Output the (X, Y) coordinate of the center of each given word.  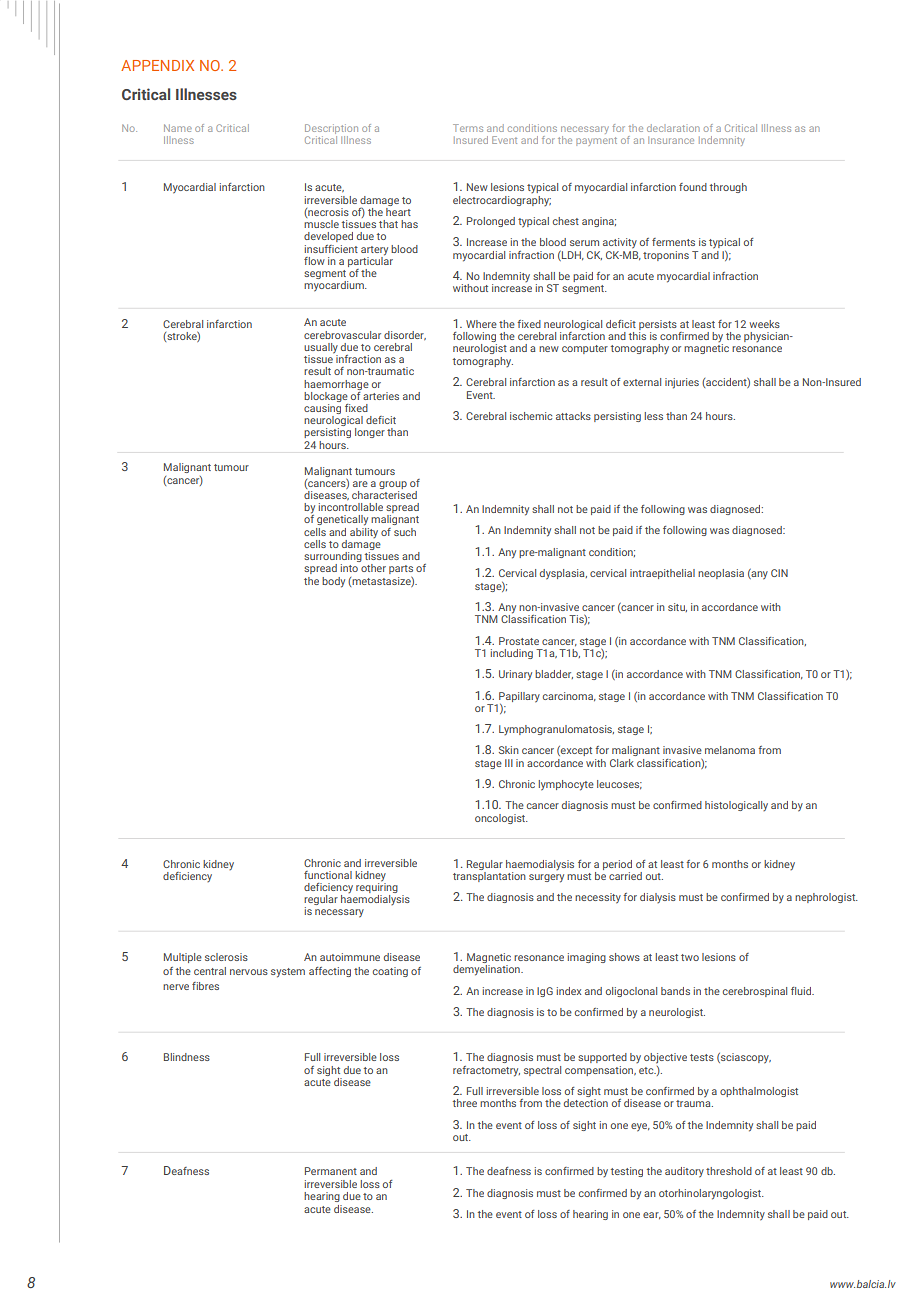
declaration (673, 128)
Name (178, 128)
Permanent (331, 1171)
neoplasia (721, 574)
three (465, 1103)
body (333, 582)
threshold (729, 1171)
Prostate (519, 641)
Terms (468, 128)
